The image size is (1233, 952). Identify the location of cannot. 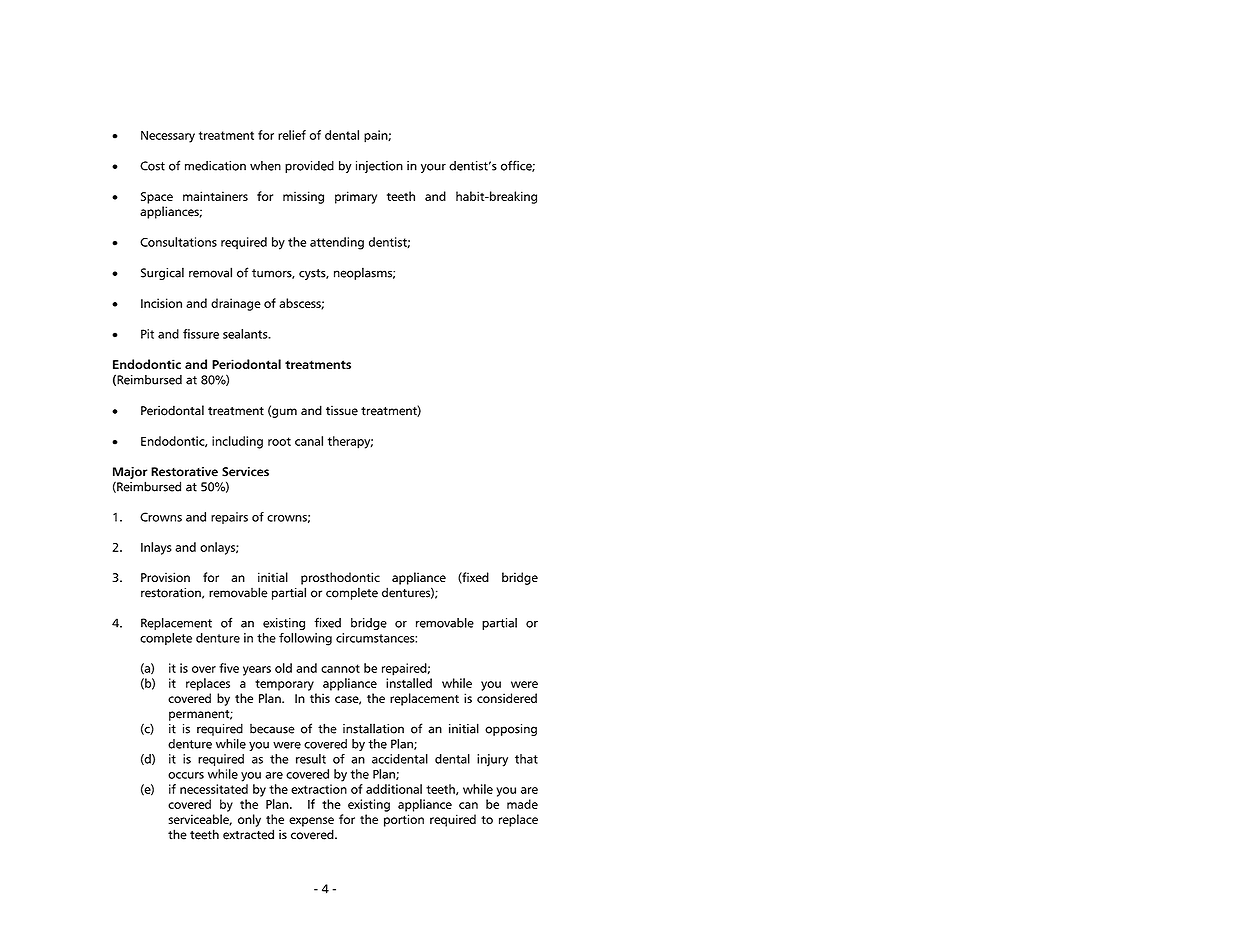
(340, 668).
